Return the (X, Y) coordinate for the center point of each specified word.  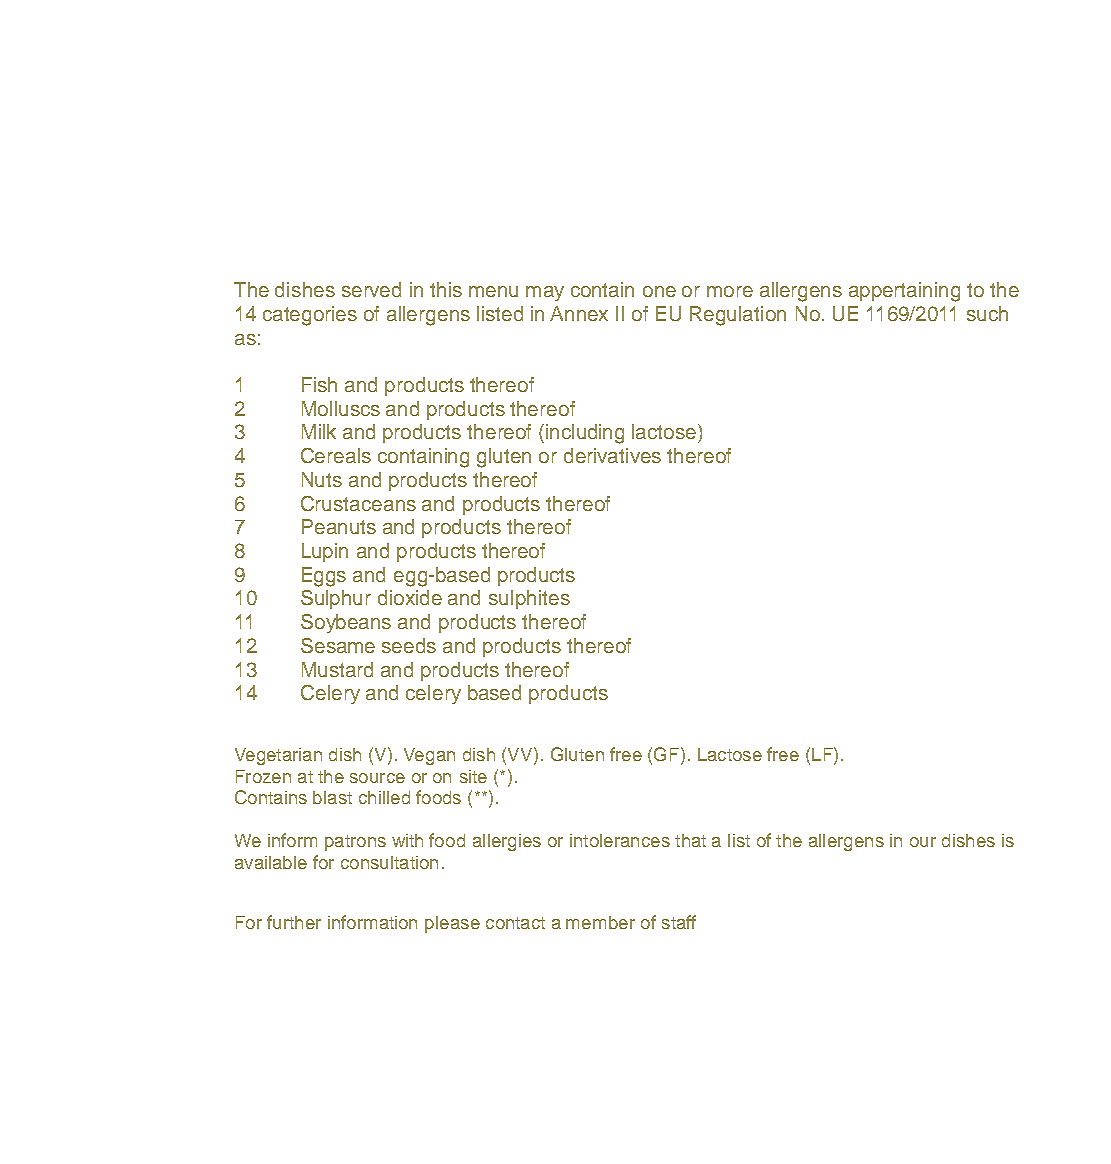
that (690, 840)
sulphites (529, 599)
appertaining (904, 292)
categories (310, 316)
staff (679, 922)
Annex (579, 313)
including (585, 434)
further (294, 922)
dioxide (410, 597)
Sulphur (336, 599)
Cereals (336, 455)
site (473, 776)
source (377, 778)
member (600, 922)
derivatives (612, 455)
